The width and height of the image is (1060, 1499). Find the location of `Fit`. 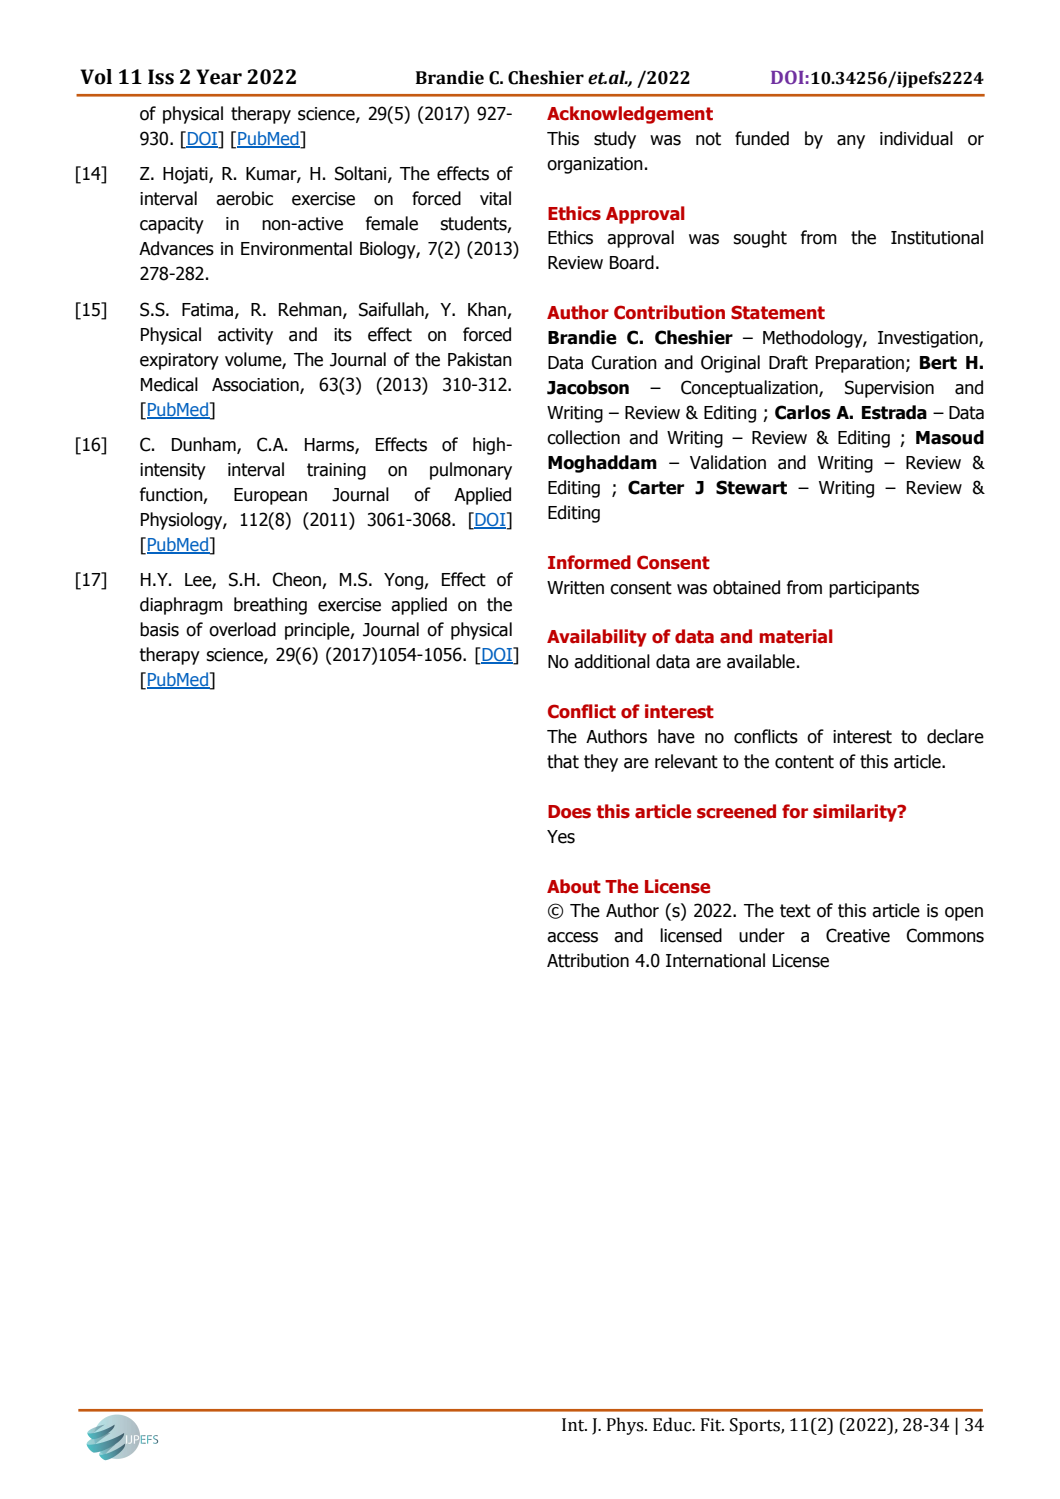

Fit is located at coordinates (712, 1425).
